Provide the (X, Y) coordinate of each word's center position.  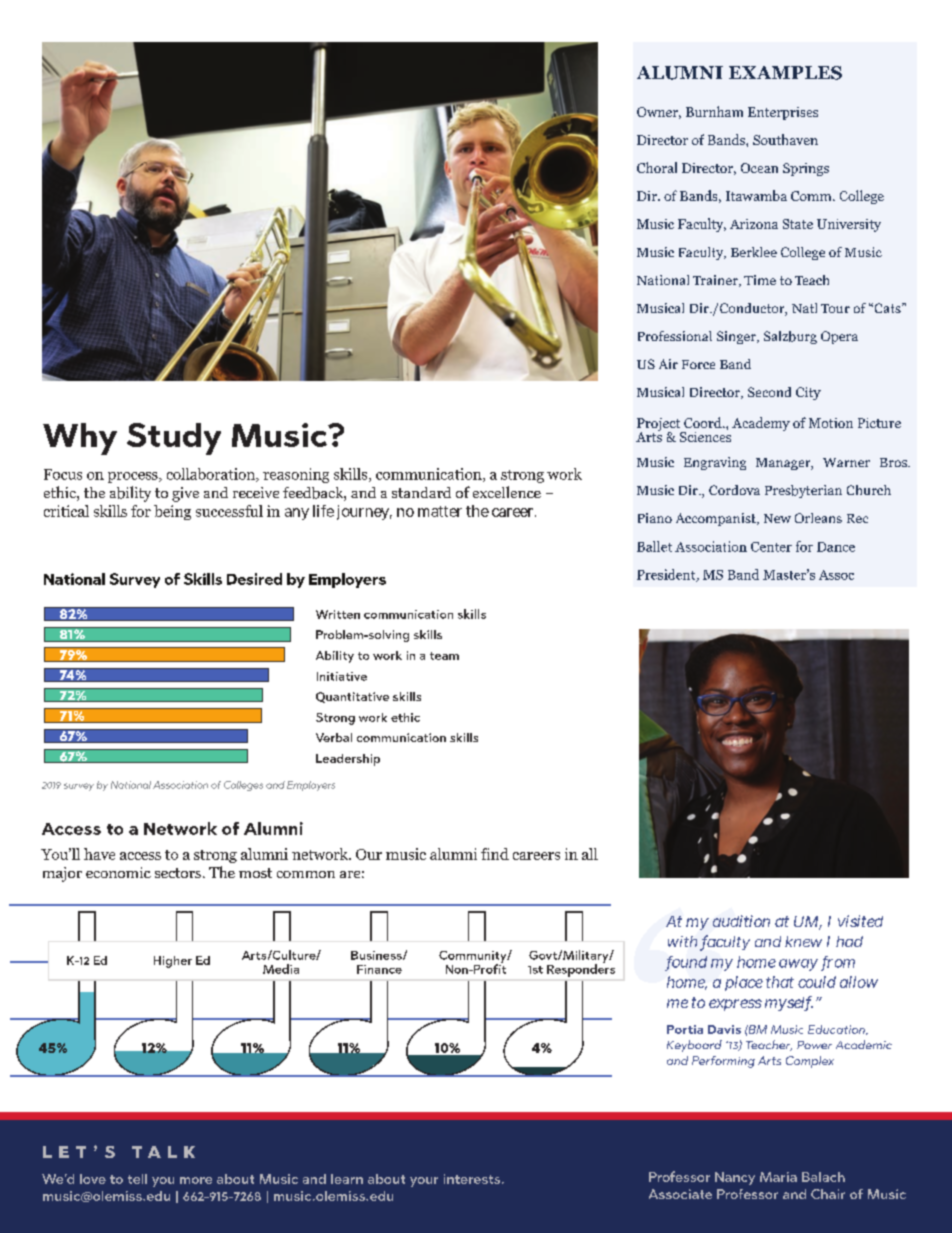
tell (137, 1179)
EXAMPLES (785, 73)
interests (473, 1179)
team (444, 656)
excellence (507, 492)
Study (174, 439)
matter (440, 511)
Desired (254, 579)
